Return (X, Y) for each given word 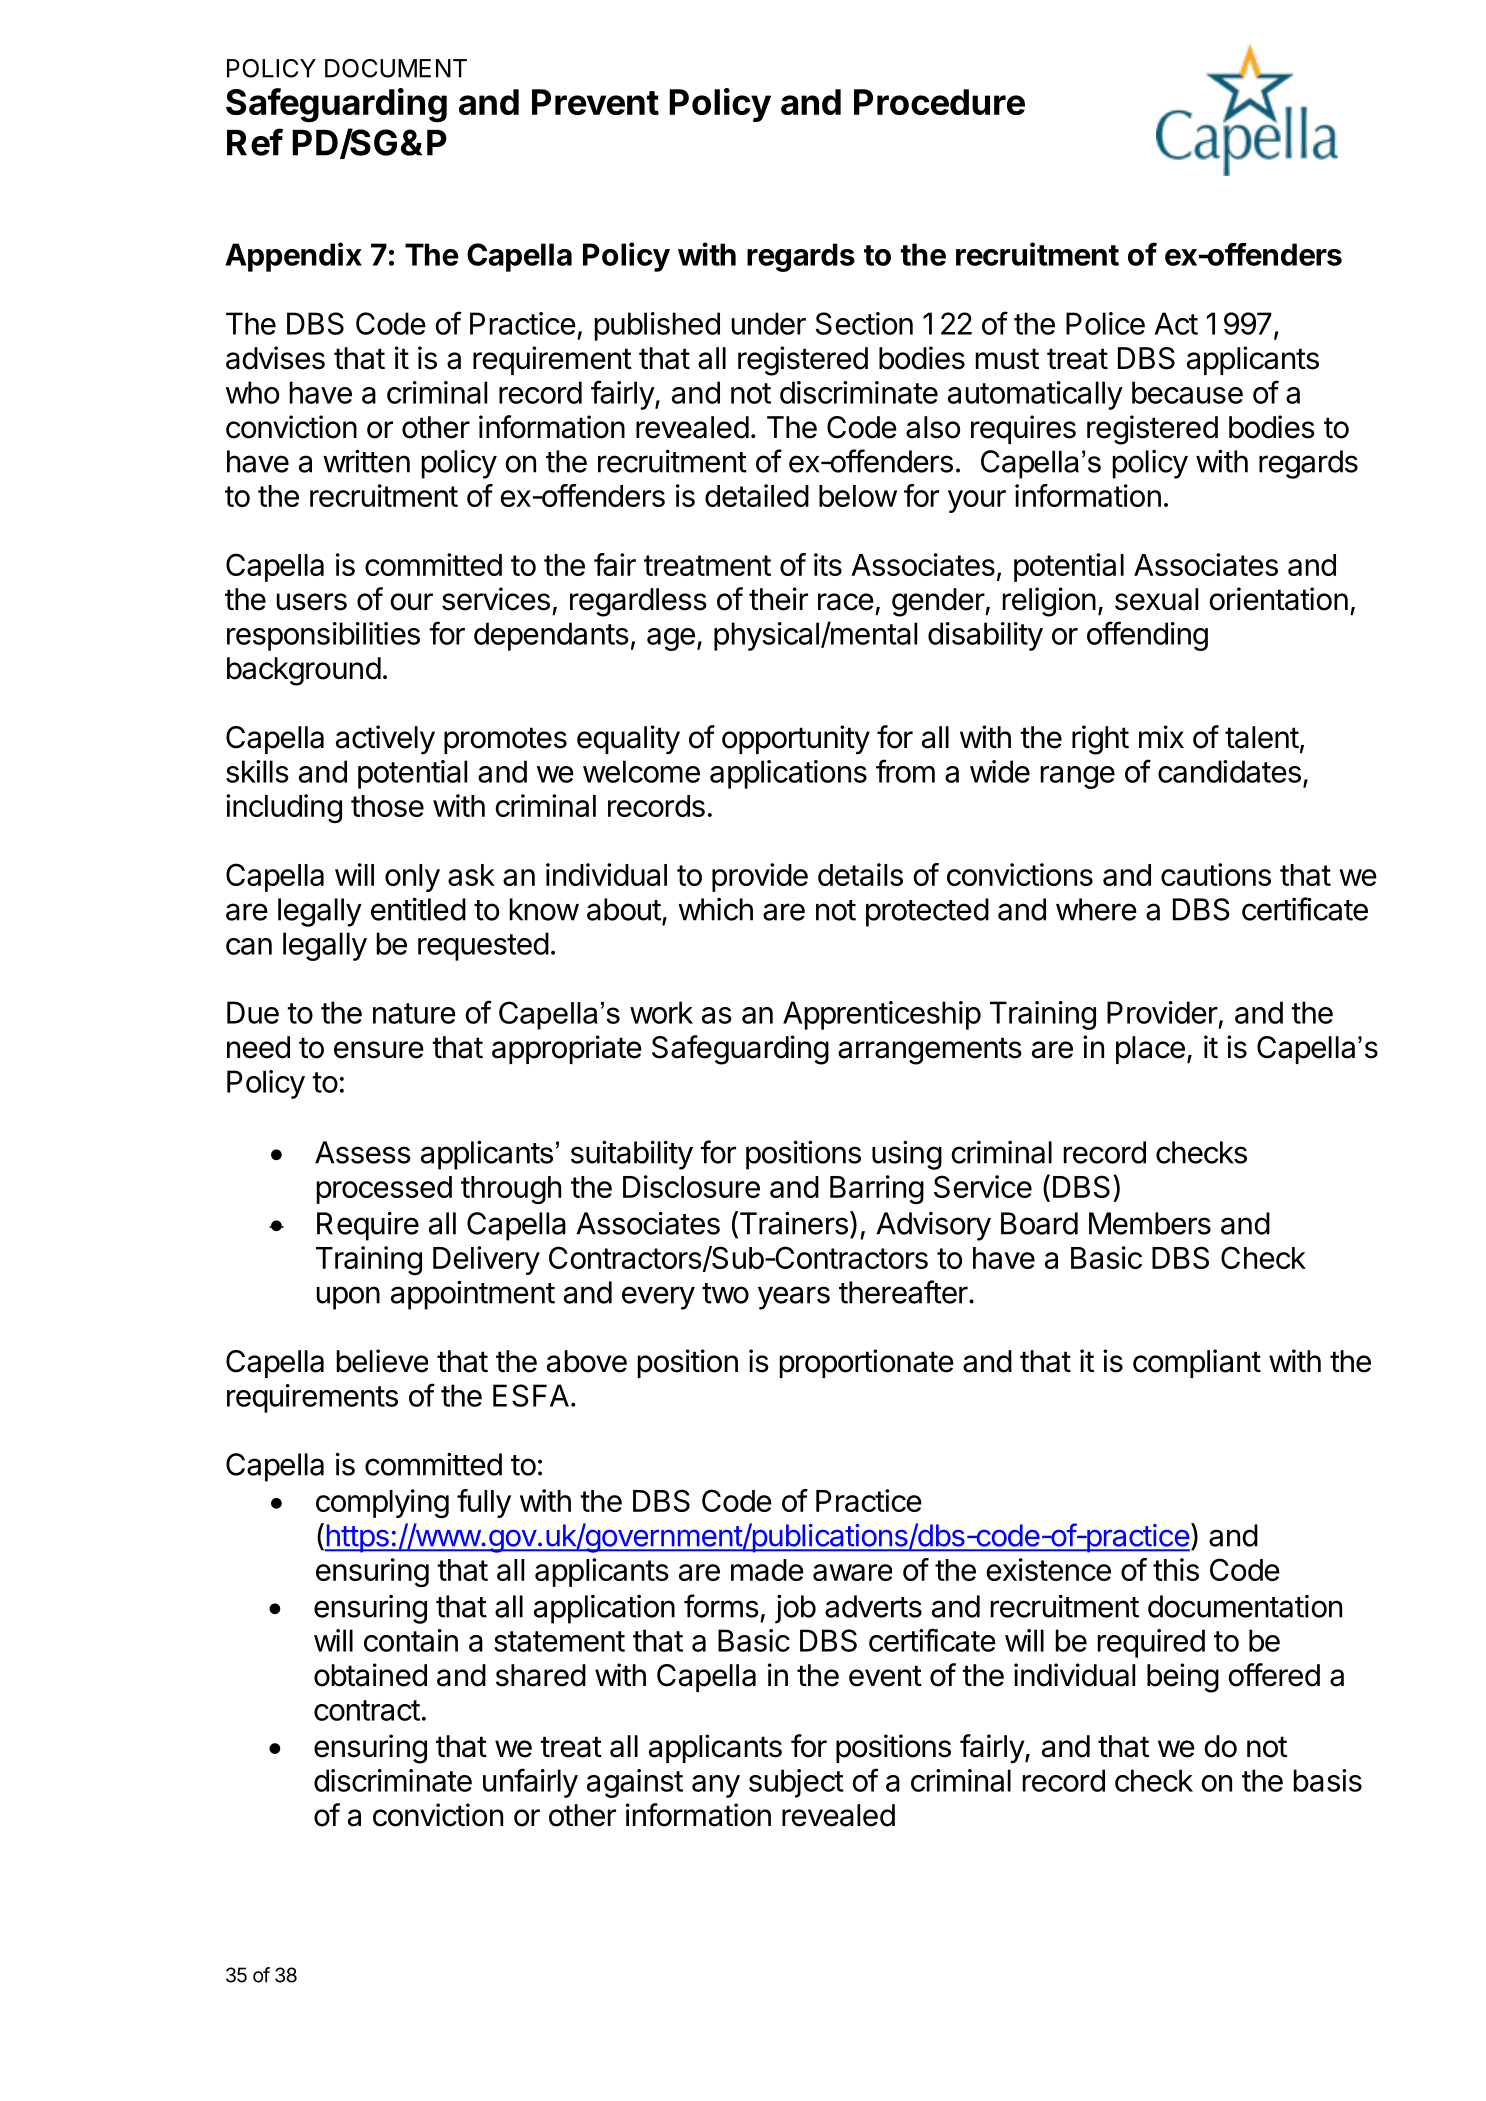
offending (1147, 636)
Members (1150, 1223)
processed (384, 1190)
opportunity (796, 740)
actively (385, 740)
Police (1105, 323)
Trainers (792, 1224)
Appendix (293, 257)
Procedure (939, 102)
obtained (370, 1675)
